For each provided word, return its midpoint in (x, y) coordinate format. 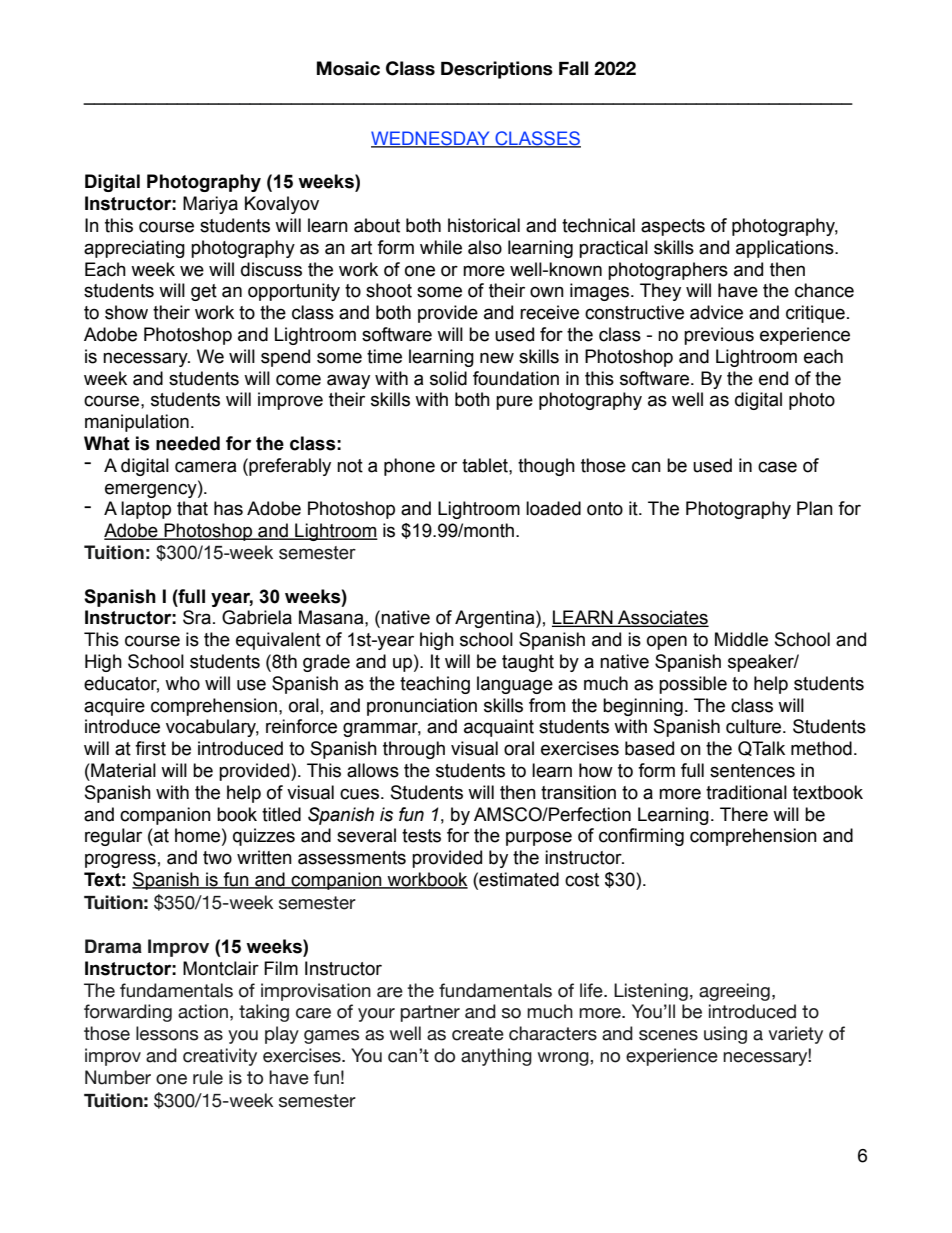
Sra (197, 617)
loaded (553, 508)
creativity (220, 1057)
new (497, 358)
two (217, 858)
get (204, 292)
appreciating (134, 249)
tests (421, 836)
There (744, 814)
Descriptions (497, 70)
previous (719, 336)
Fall (573, 68)
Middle (741, 639)
